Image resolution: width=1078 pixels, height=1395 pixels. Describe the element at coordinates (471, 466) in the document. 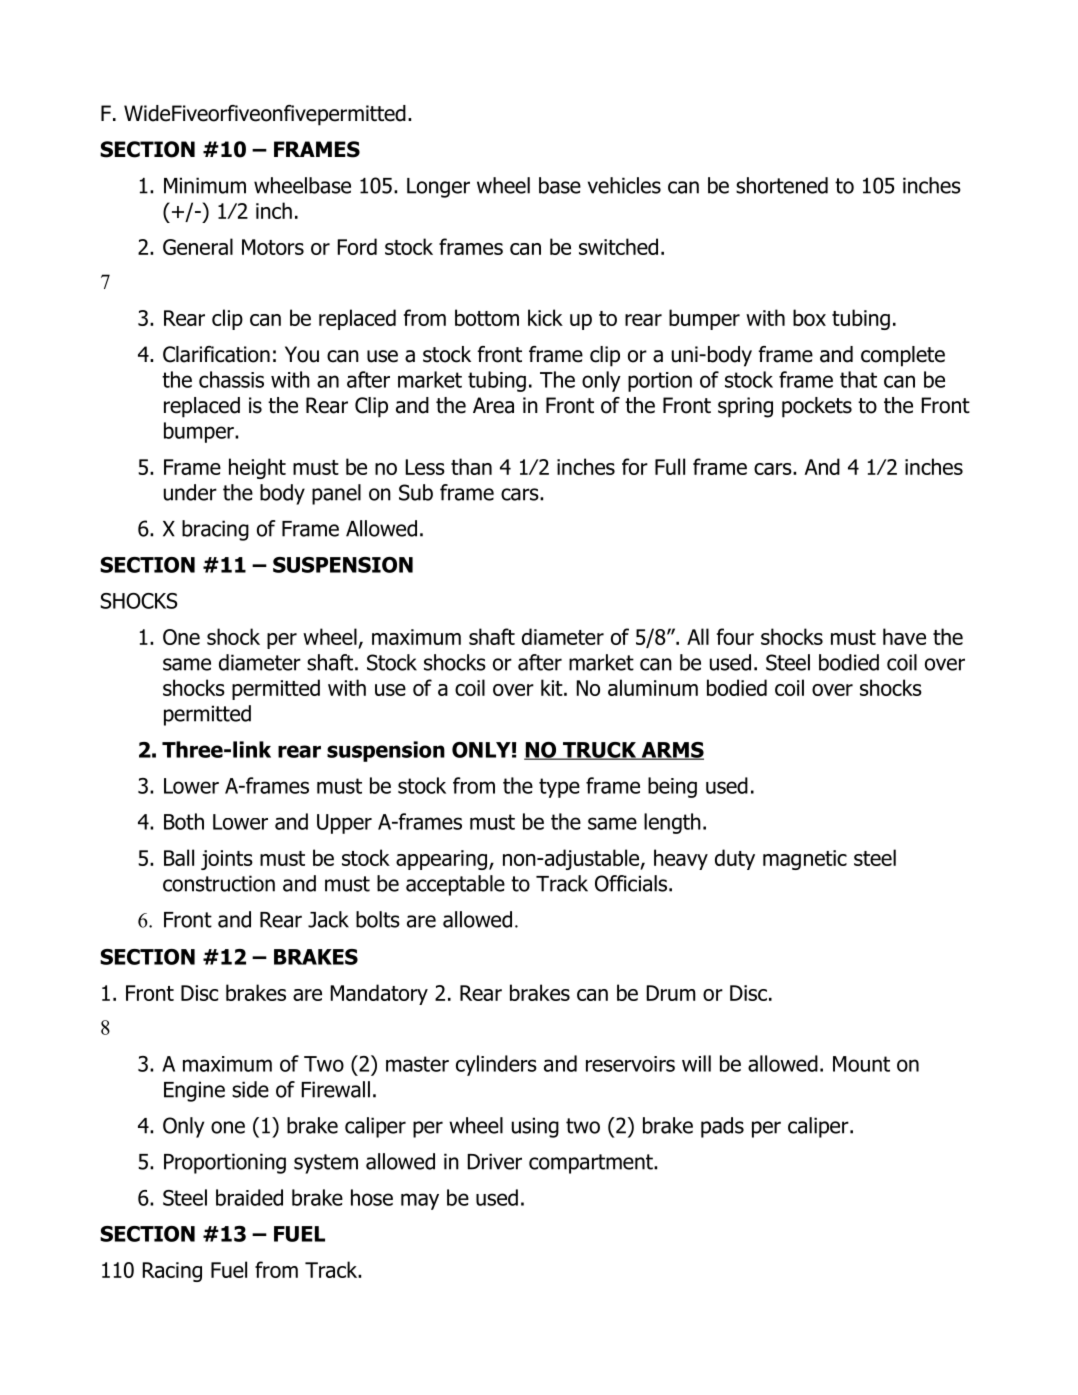

I see `than` at that location.
